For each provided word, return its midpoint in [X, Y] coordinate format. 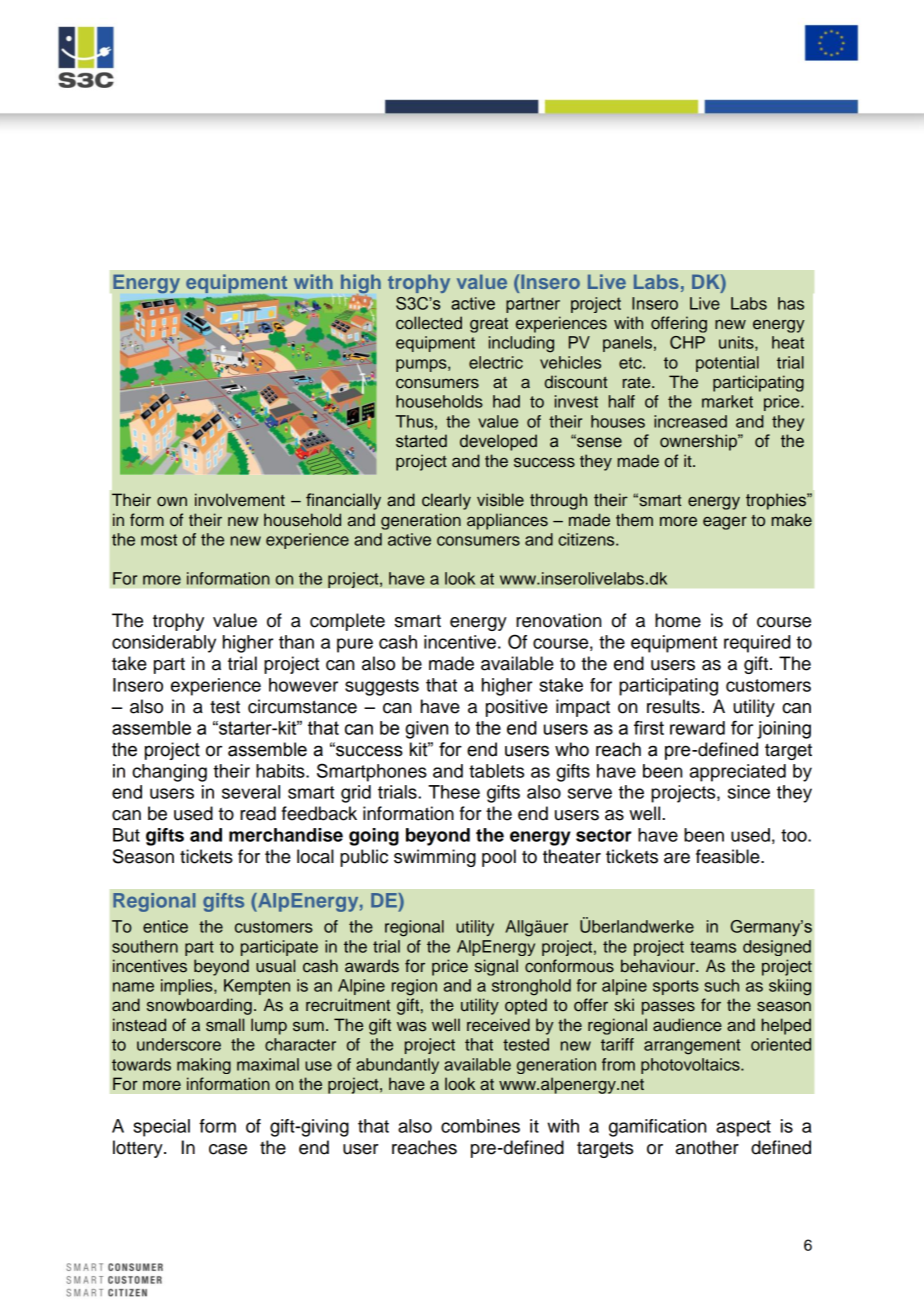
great [489, 325]
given [426, 730]
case [228, 1149]
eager [725, 523]
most [159, 540]
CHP [687, 342]
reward [697, 728]
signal [496, 967]
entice [165, 926]
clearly [446, 501]
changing [169, 773]
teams [713, 947]
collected [429, 323]
